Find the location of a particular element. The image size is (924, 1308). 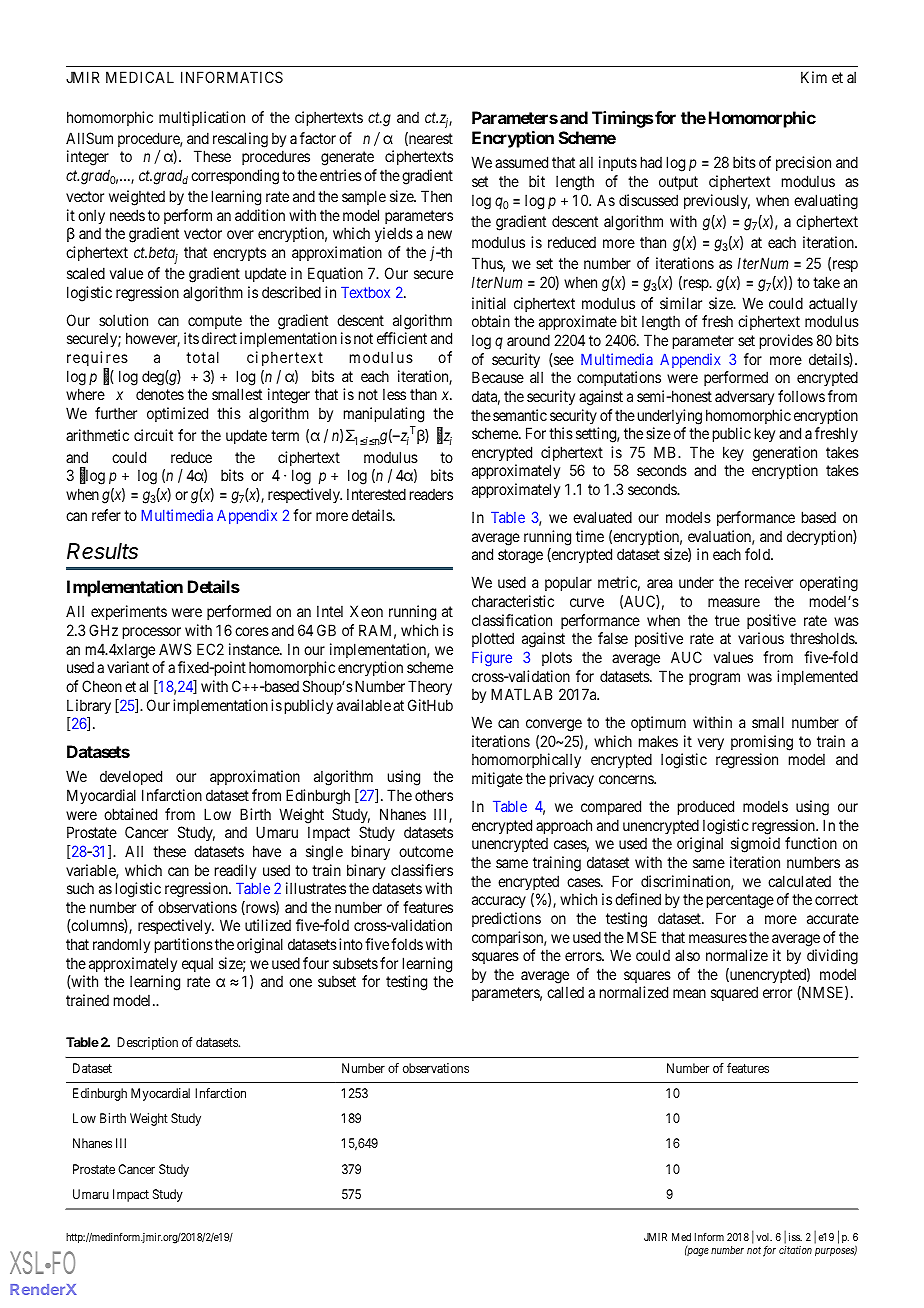

denotes is located at coordinates (160, 394).
